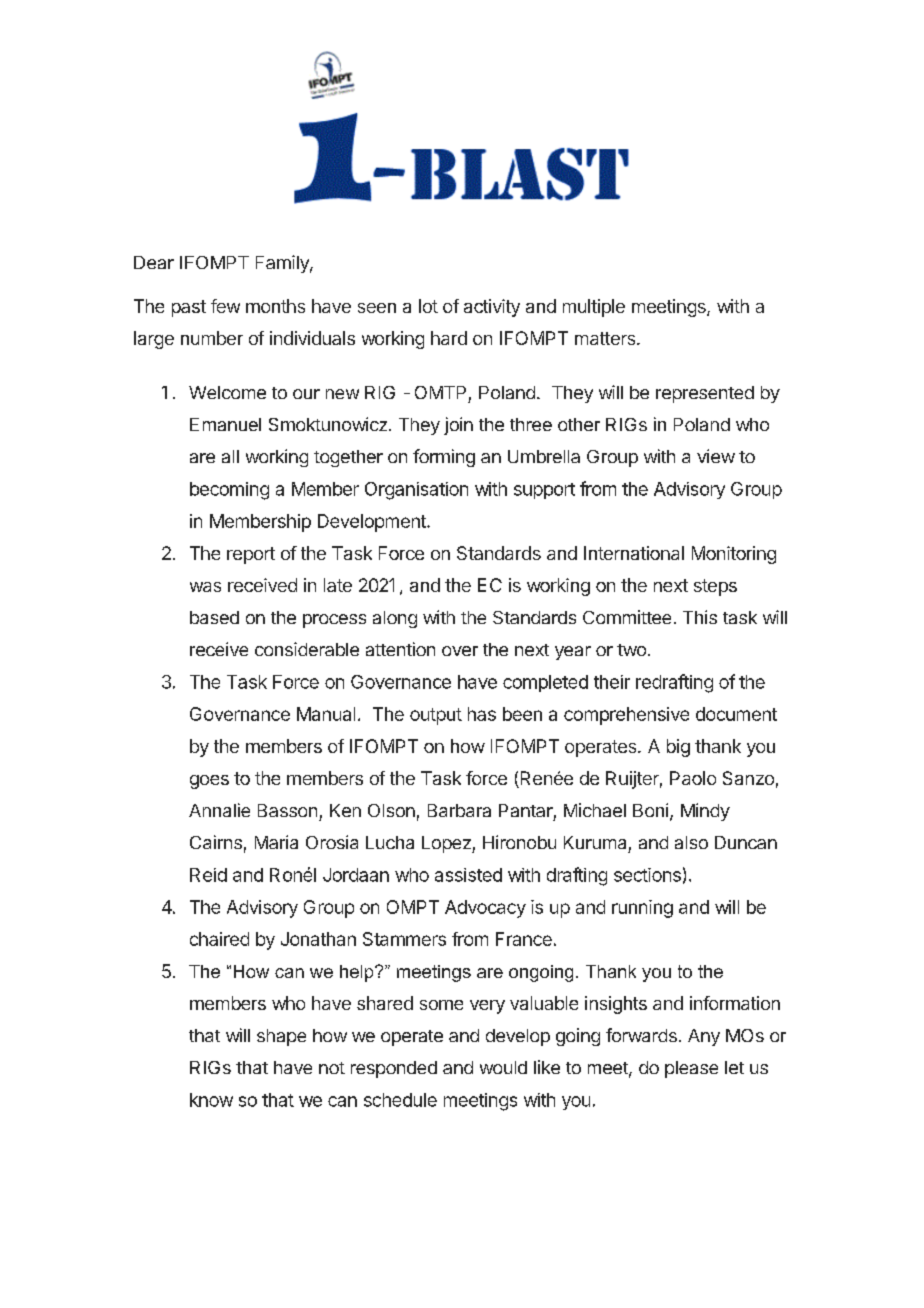  I want to click on along, so click(395, 619).
